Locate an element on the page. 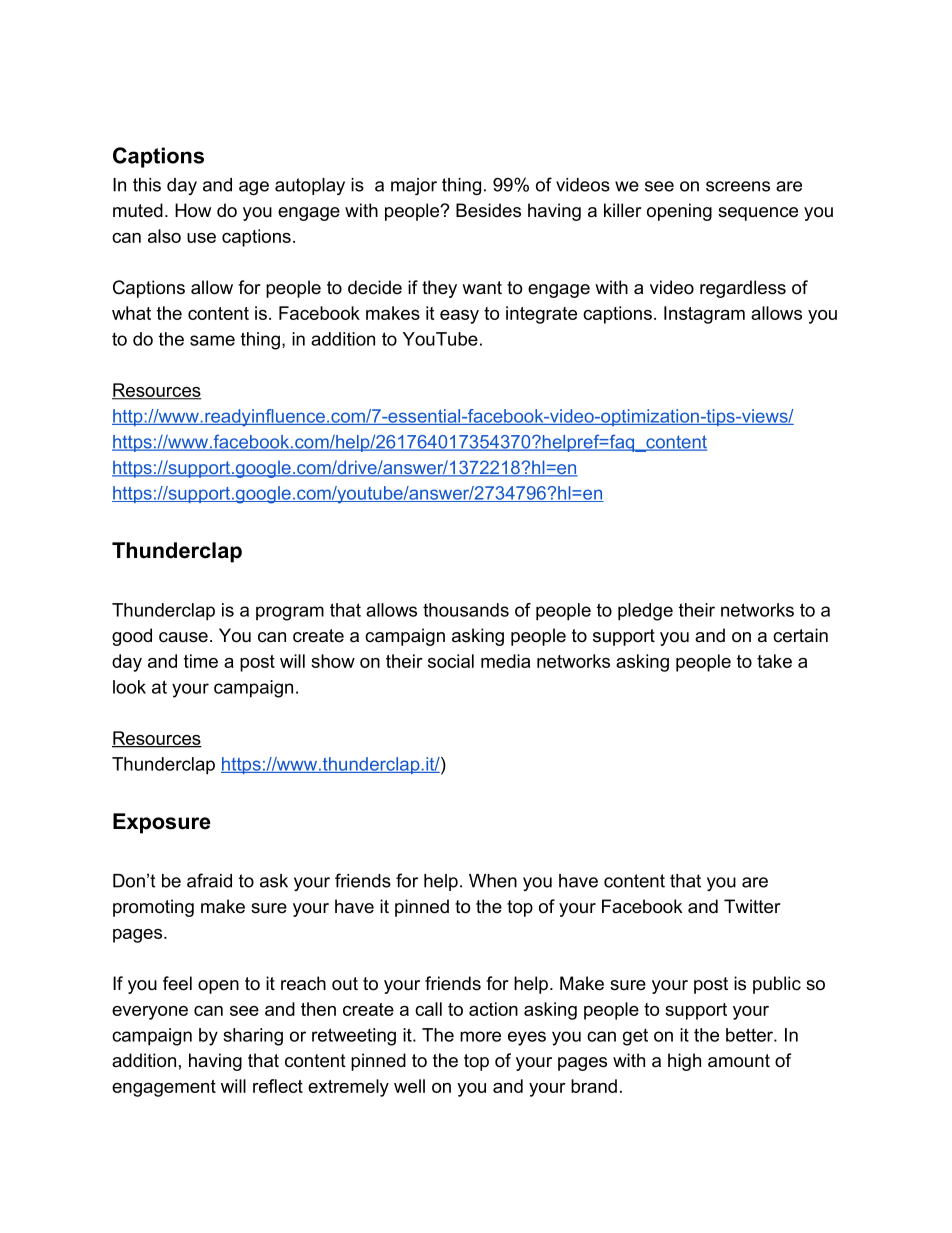 The image size is (952, 1233). amount is located at coordinates (739, 1061).
